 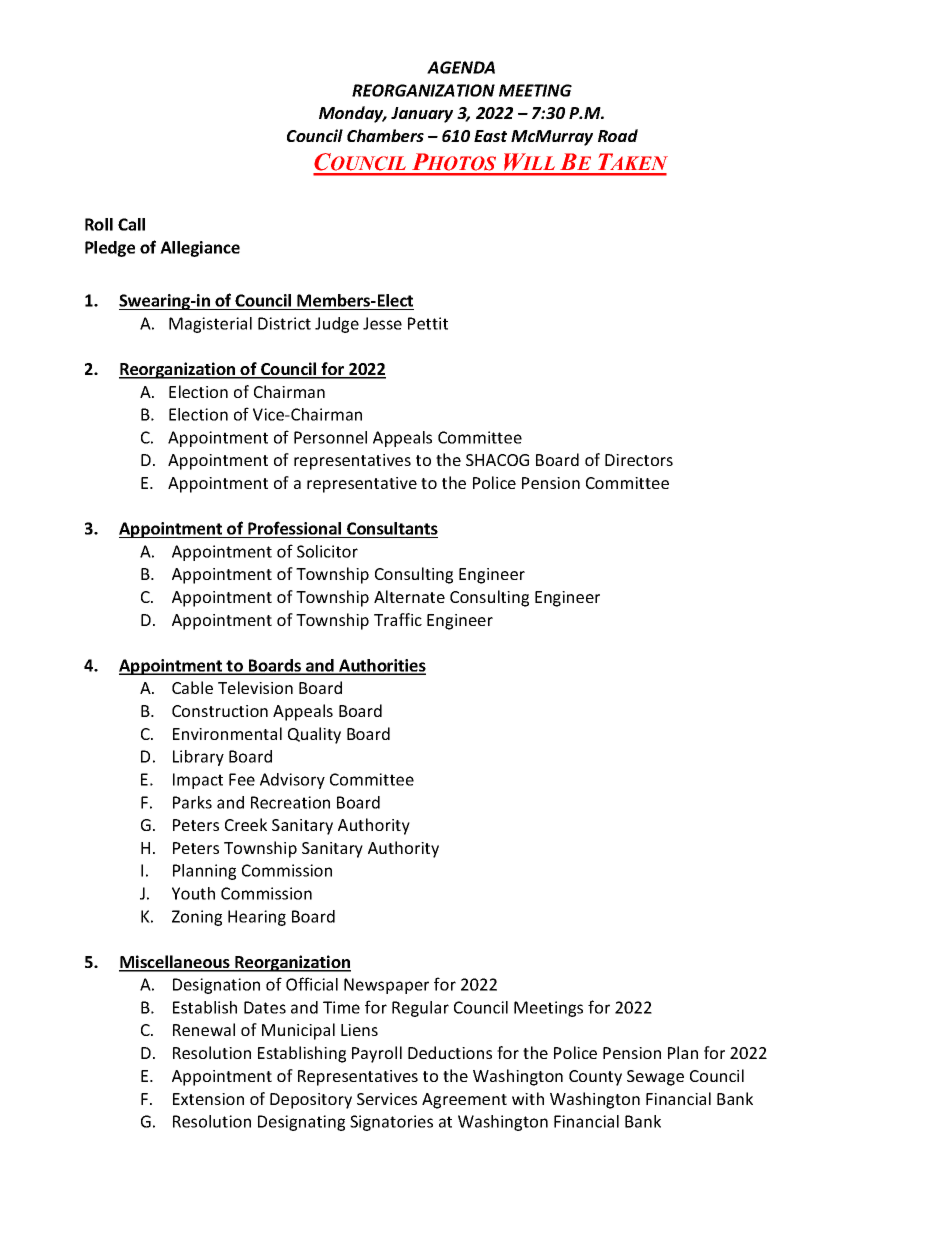 I want to click on Library, so click(x=198, y=758).
